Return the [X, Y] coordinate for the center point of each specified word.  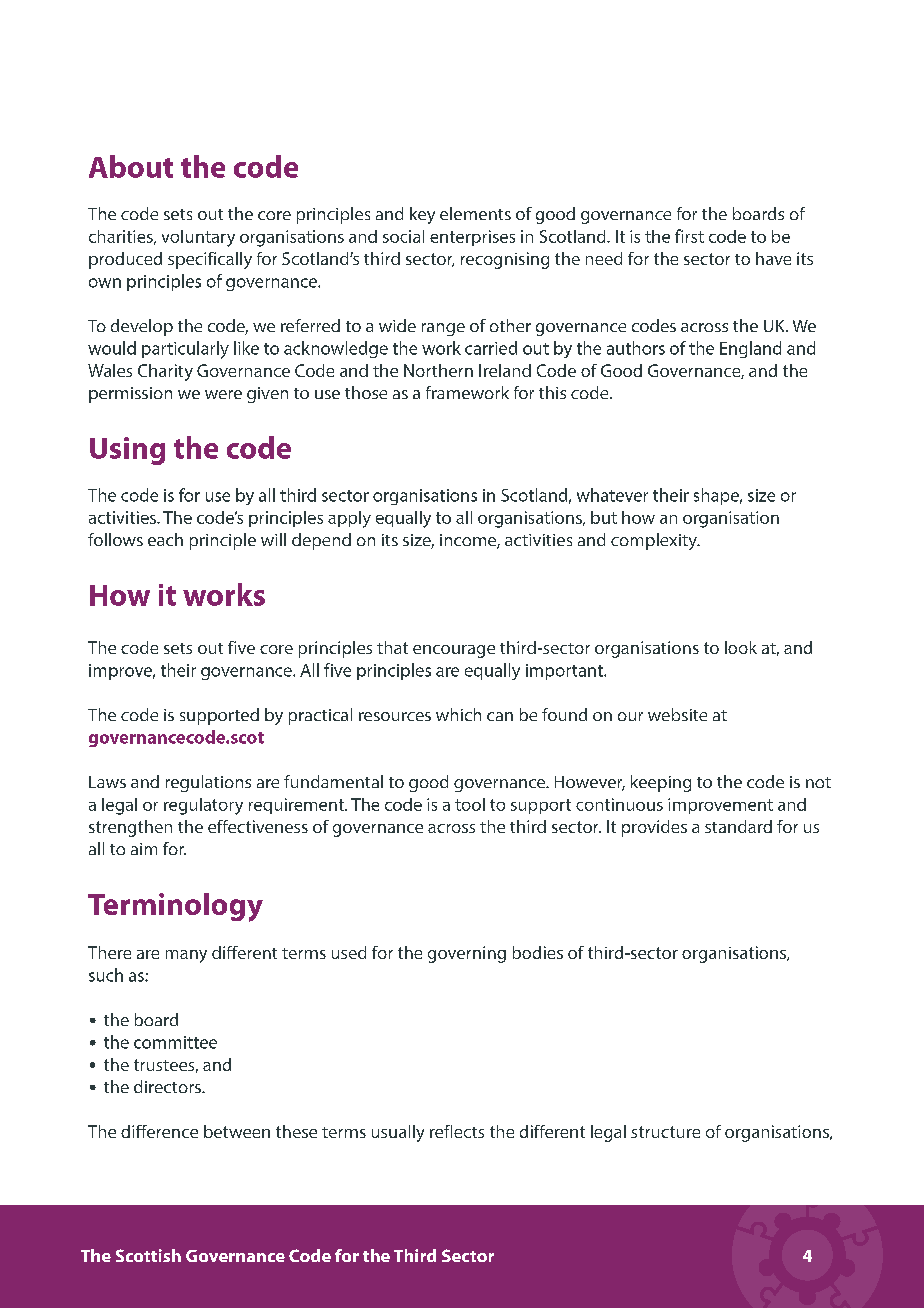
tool [470, 804]
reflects [457, 1131]
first [689, 236]
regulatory [203, 806]
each [165, 539]
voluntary [198, 238]
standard [738, 826]
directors [168, 1086]
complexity [655, 541]
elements [475, 213]
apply [349, 519]
